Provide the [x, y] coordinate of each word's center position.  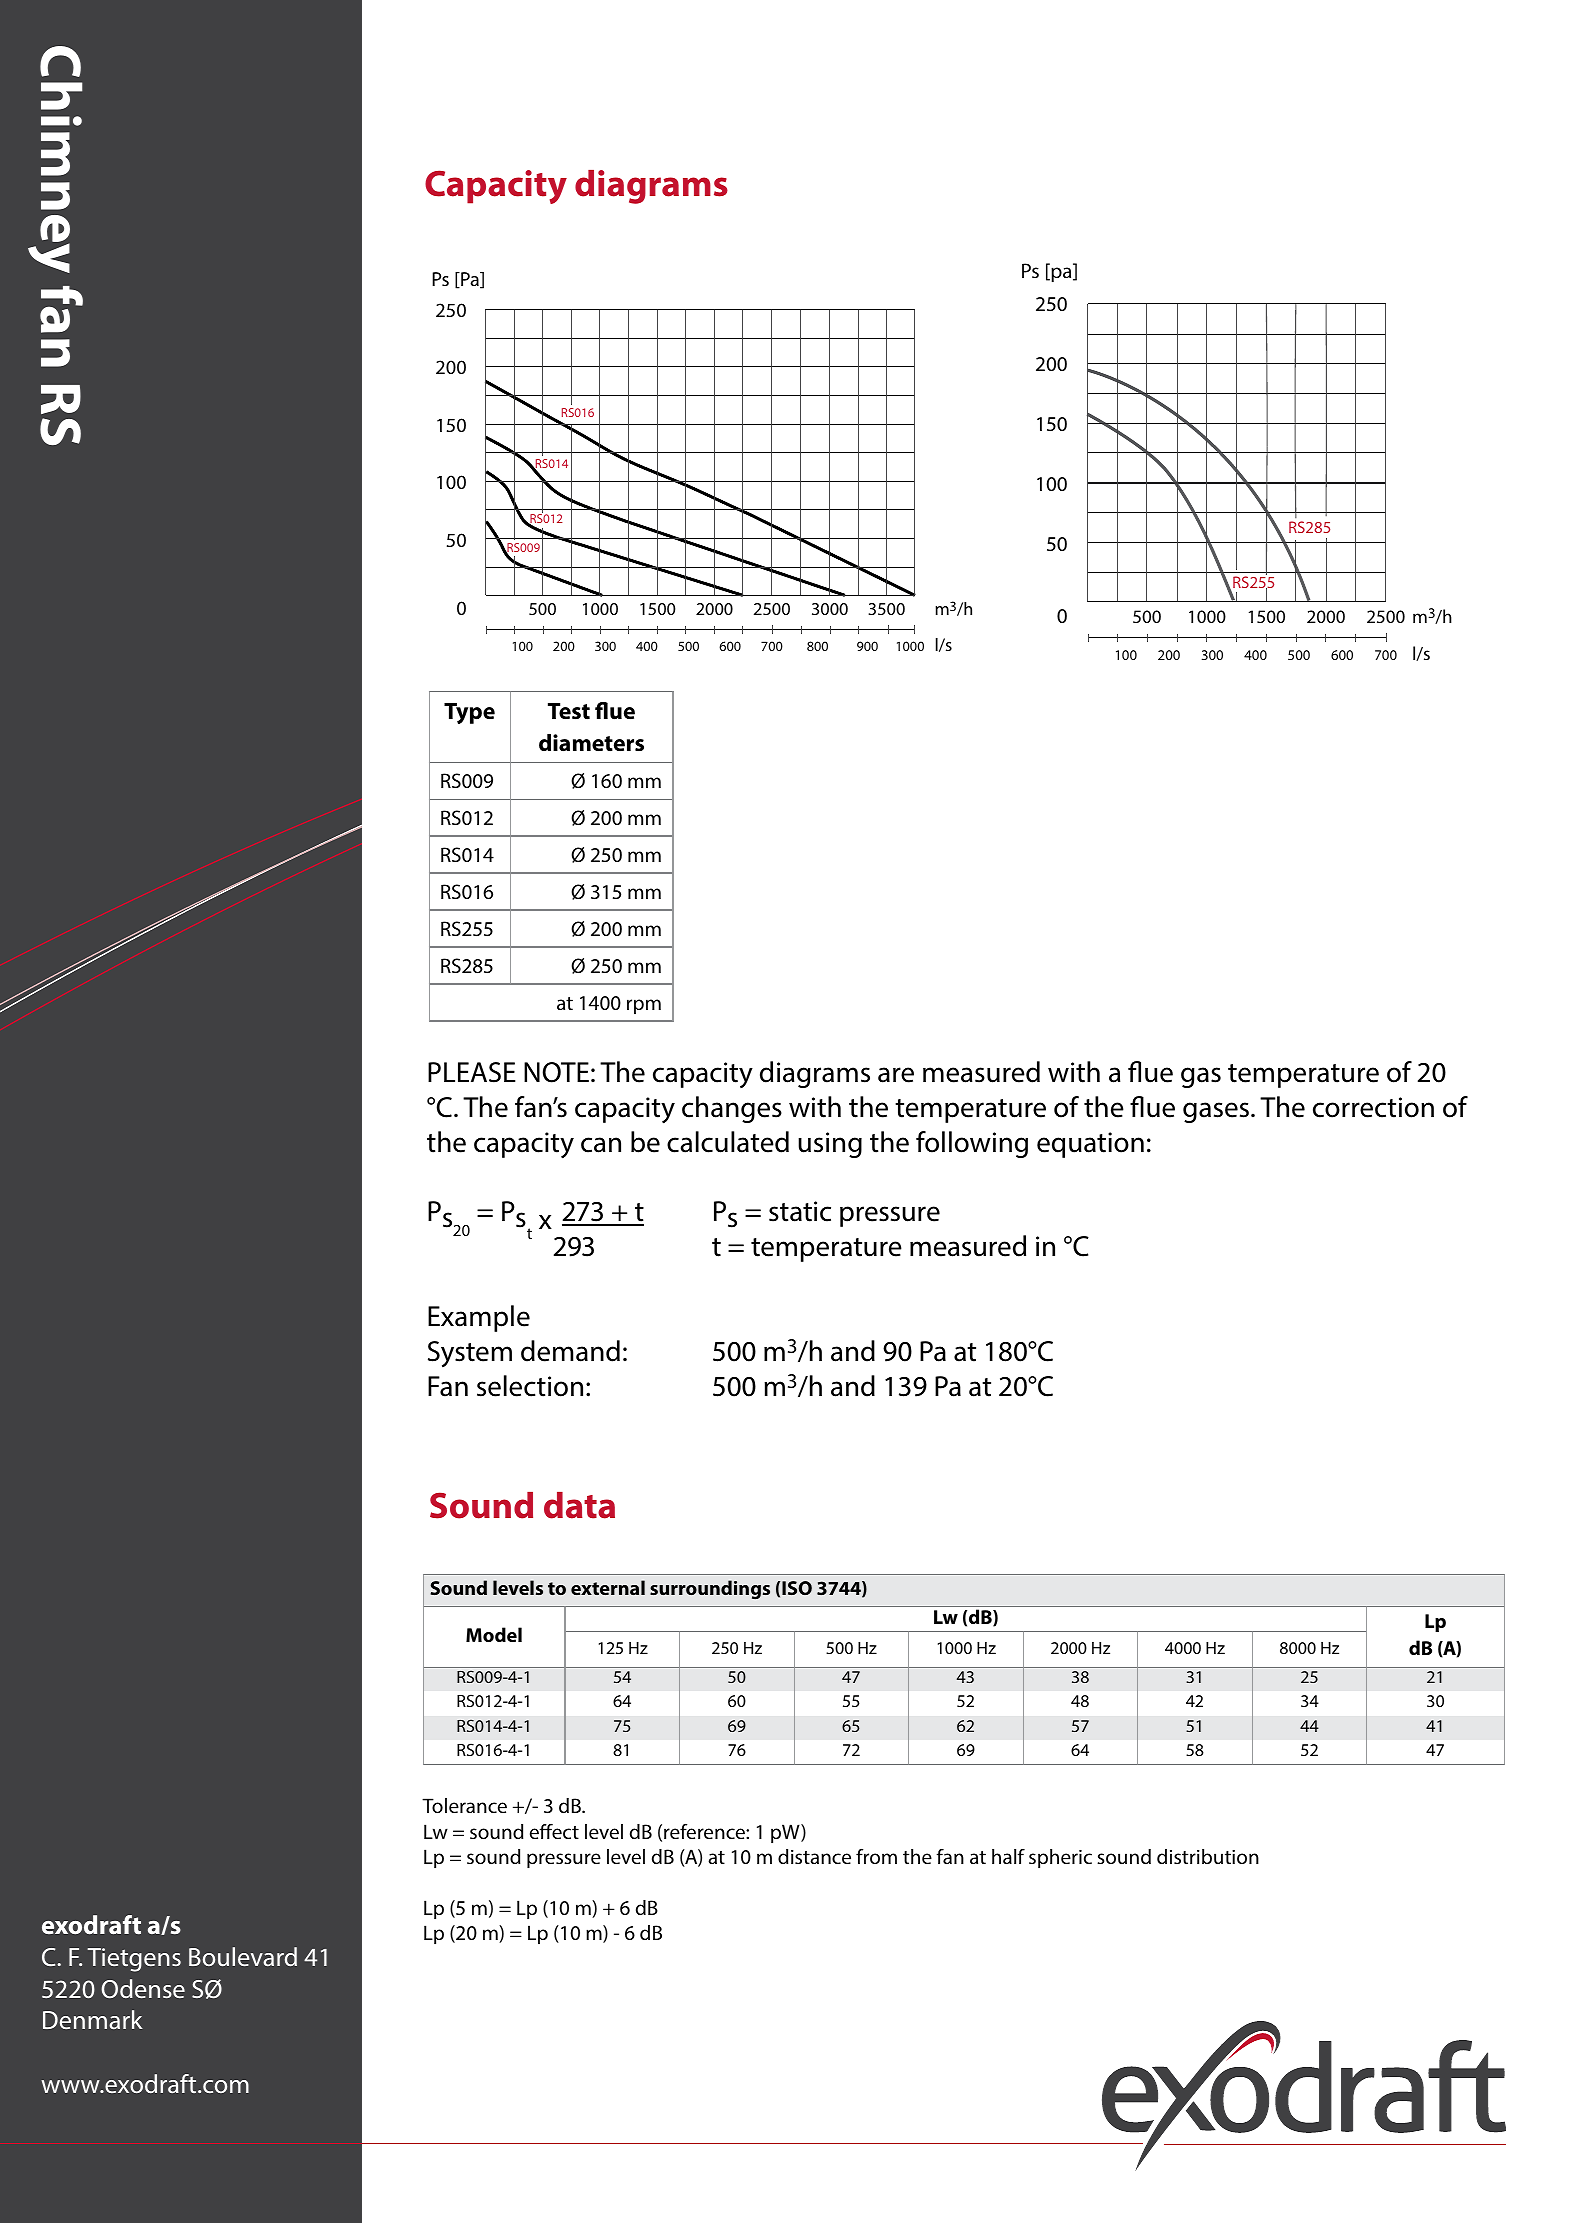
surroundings [710, 1589]
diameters [591, 743]
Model [494, 1634]
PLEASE [472, 1072]
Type [469, 713]
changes [732, 1109]
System [470, 1354]
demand [570, 1351]
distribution [1208, 1856]
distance [814, 1856]
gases [1216, 1112]
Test [569, 711]
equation [1090, 1145]
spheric [1060, 1858]
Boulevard [243, 1956]
